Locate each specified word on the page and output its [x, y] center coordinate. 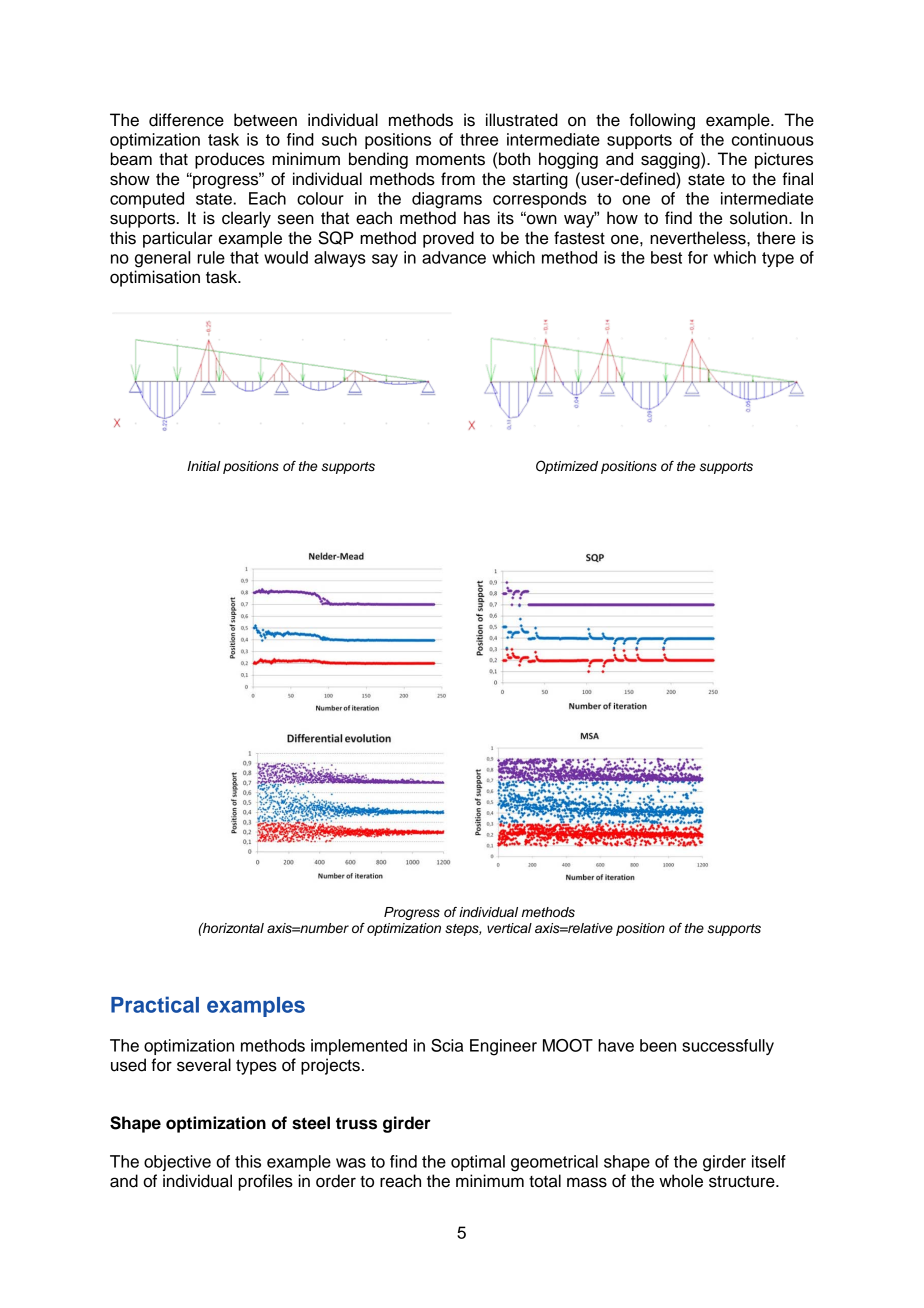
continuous [773, 139]
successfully [728, 1047]
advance [454, 257]
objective [177, 1163]
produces [230, 160]
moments [450, 160]
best [666, 257]
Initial [204, 466]
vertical [509, 928]
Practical [155, 1004]
